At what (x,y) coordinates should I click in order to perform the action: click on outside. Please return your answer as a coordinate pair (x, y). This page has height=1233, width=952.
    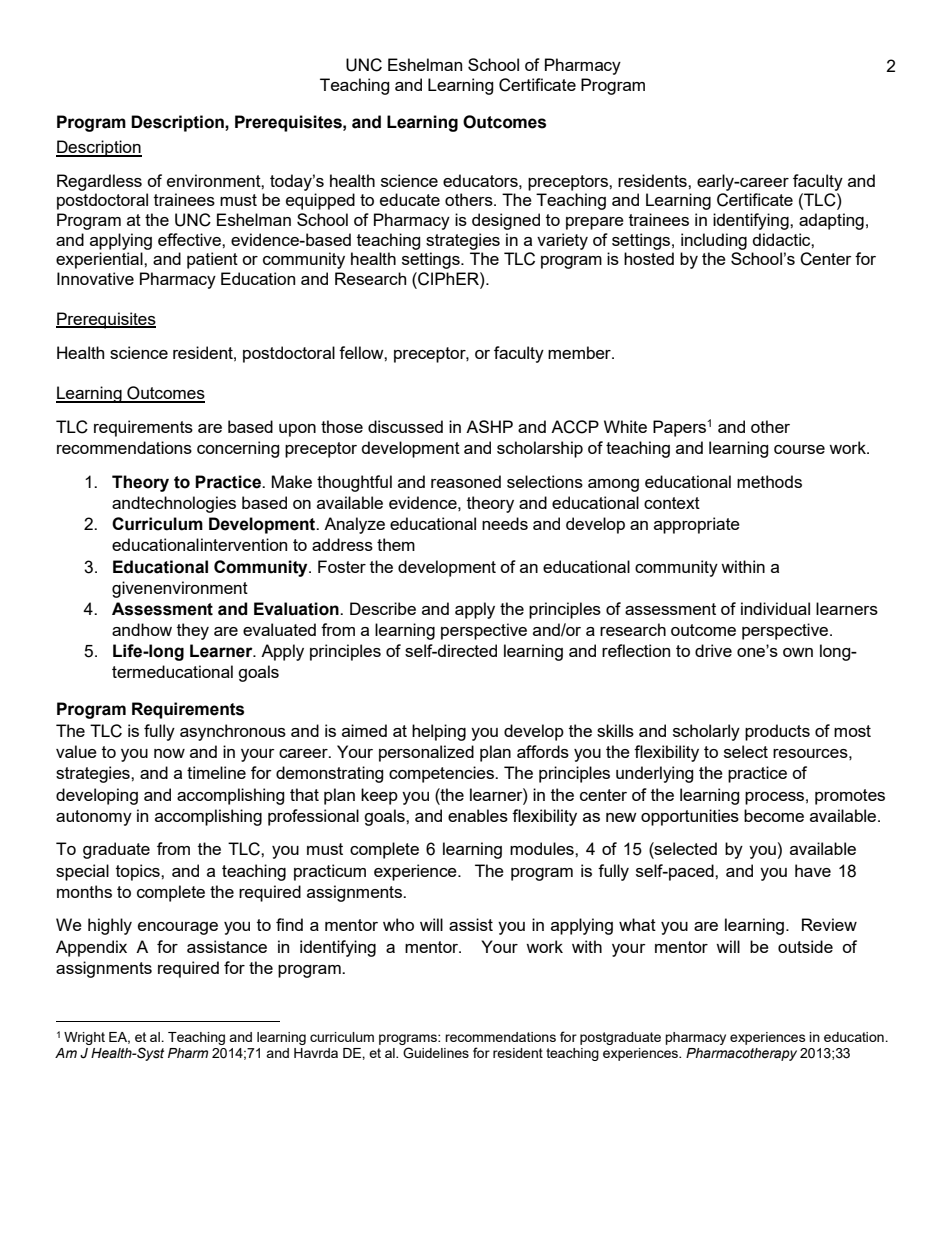
    Looking at the image, I should click on (805, 946).
